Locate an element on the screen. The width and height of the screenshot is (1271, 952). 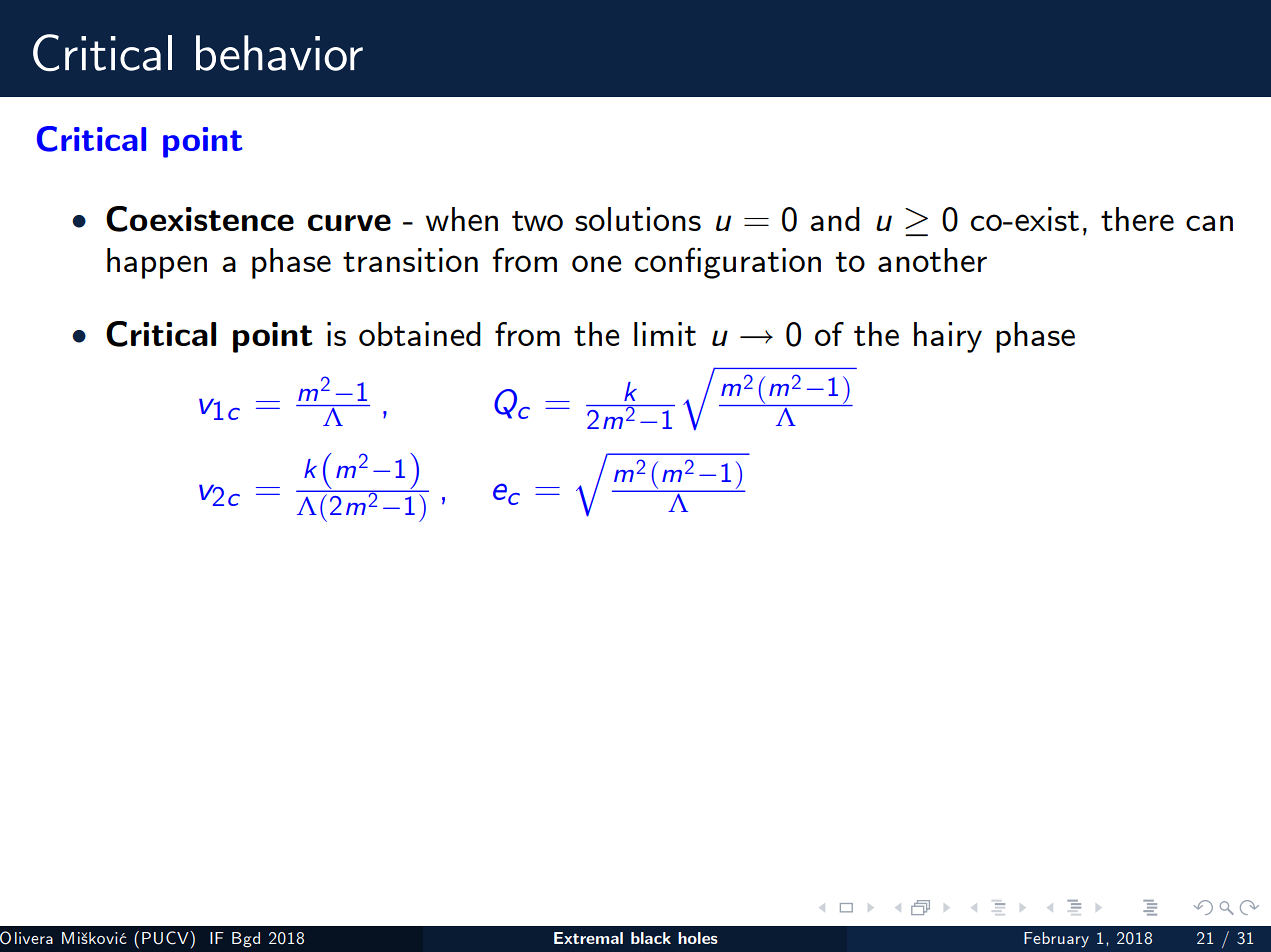
solutions is located at coordinates (638, 219).
